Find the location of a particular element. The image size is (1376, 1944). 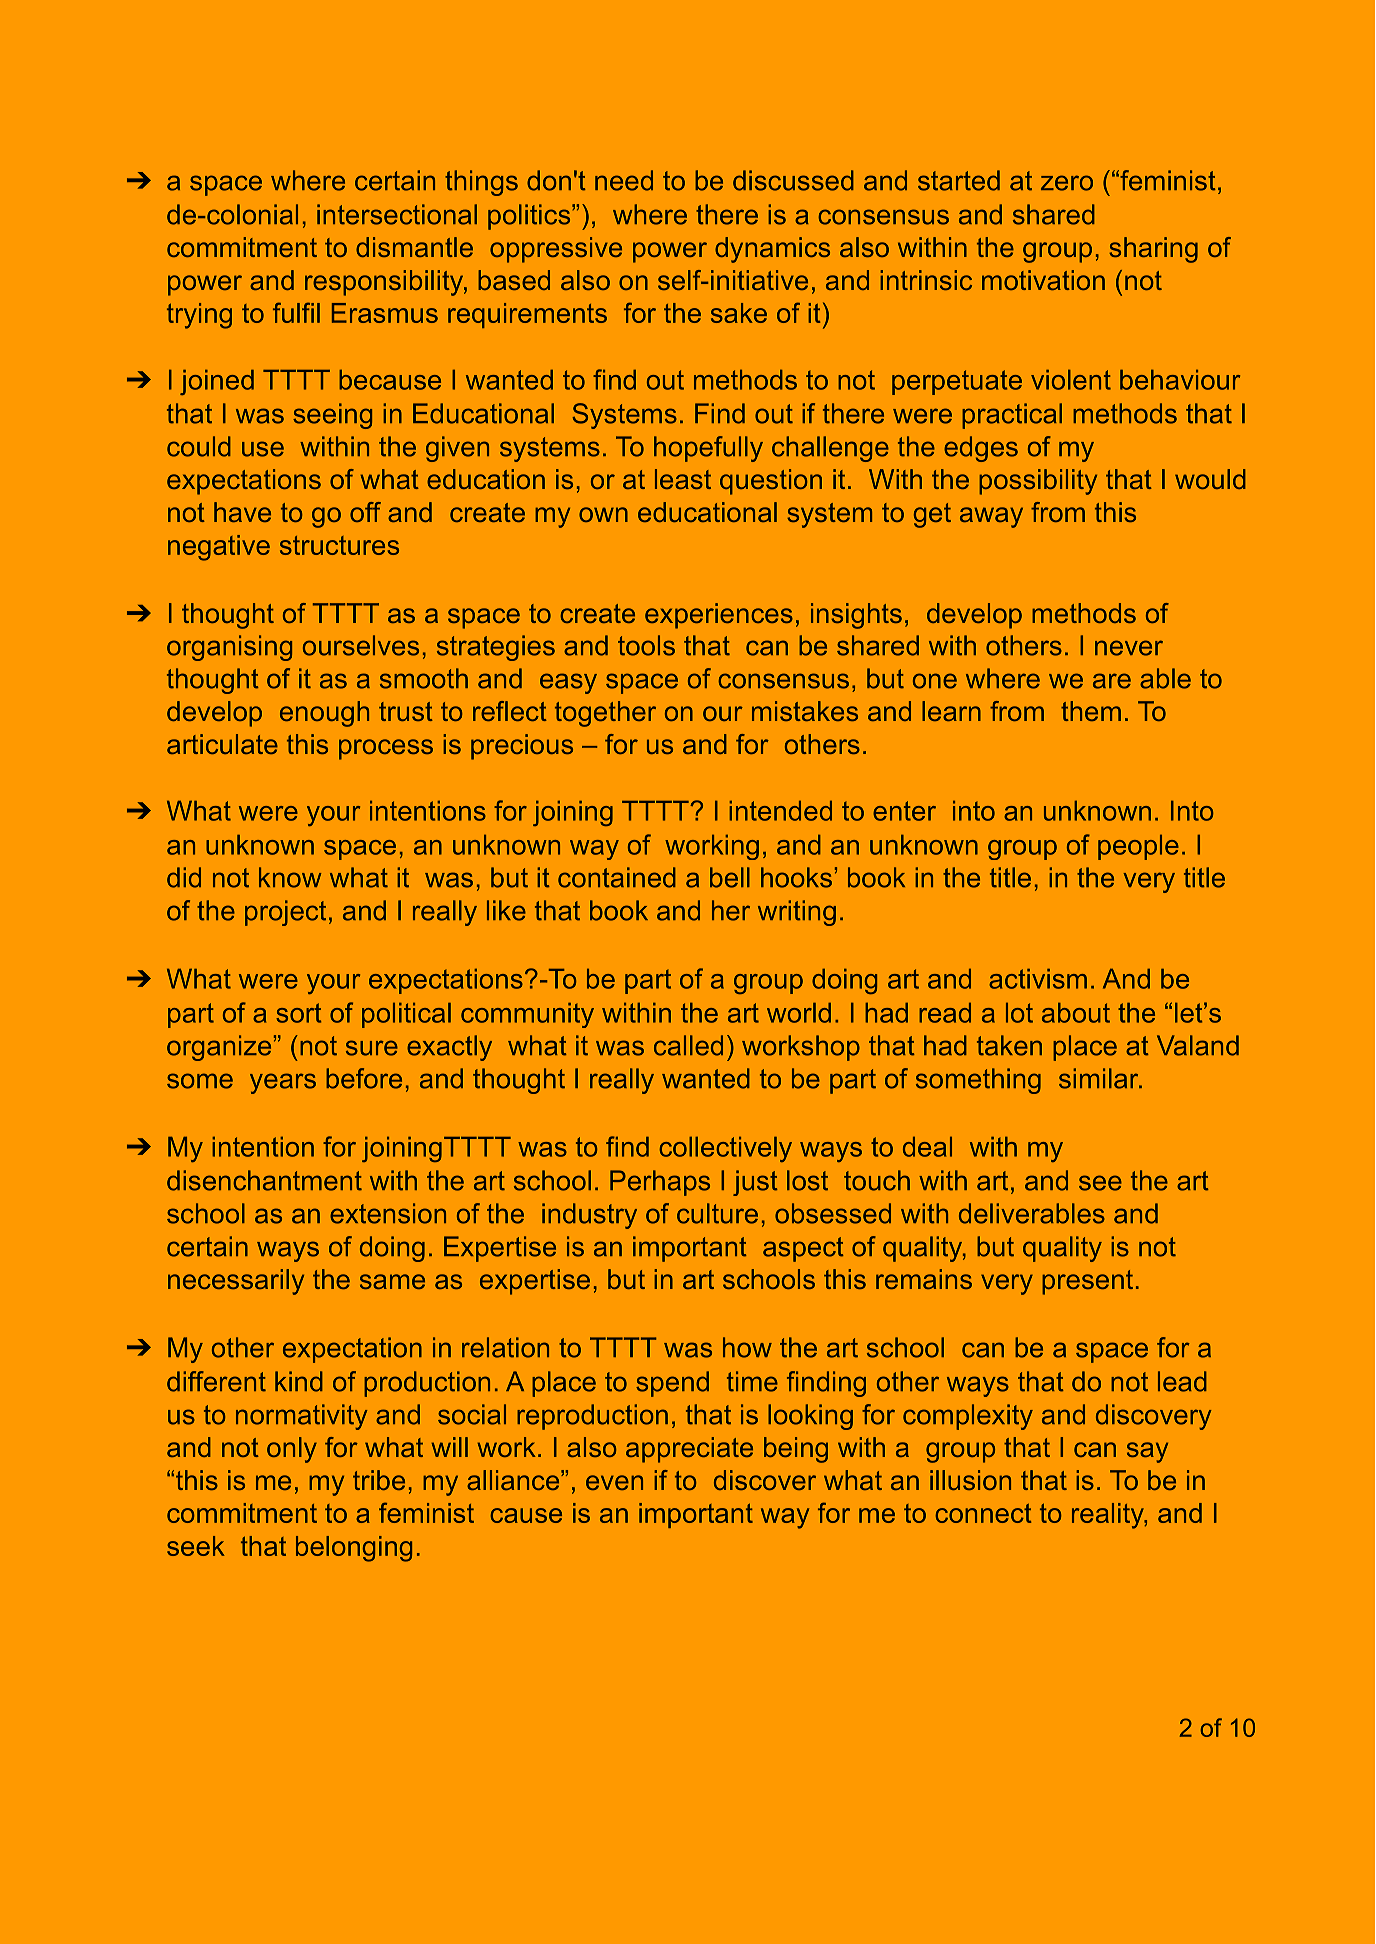

present is located at coordinates (1087, 1282).
